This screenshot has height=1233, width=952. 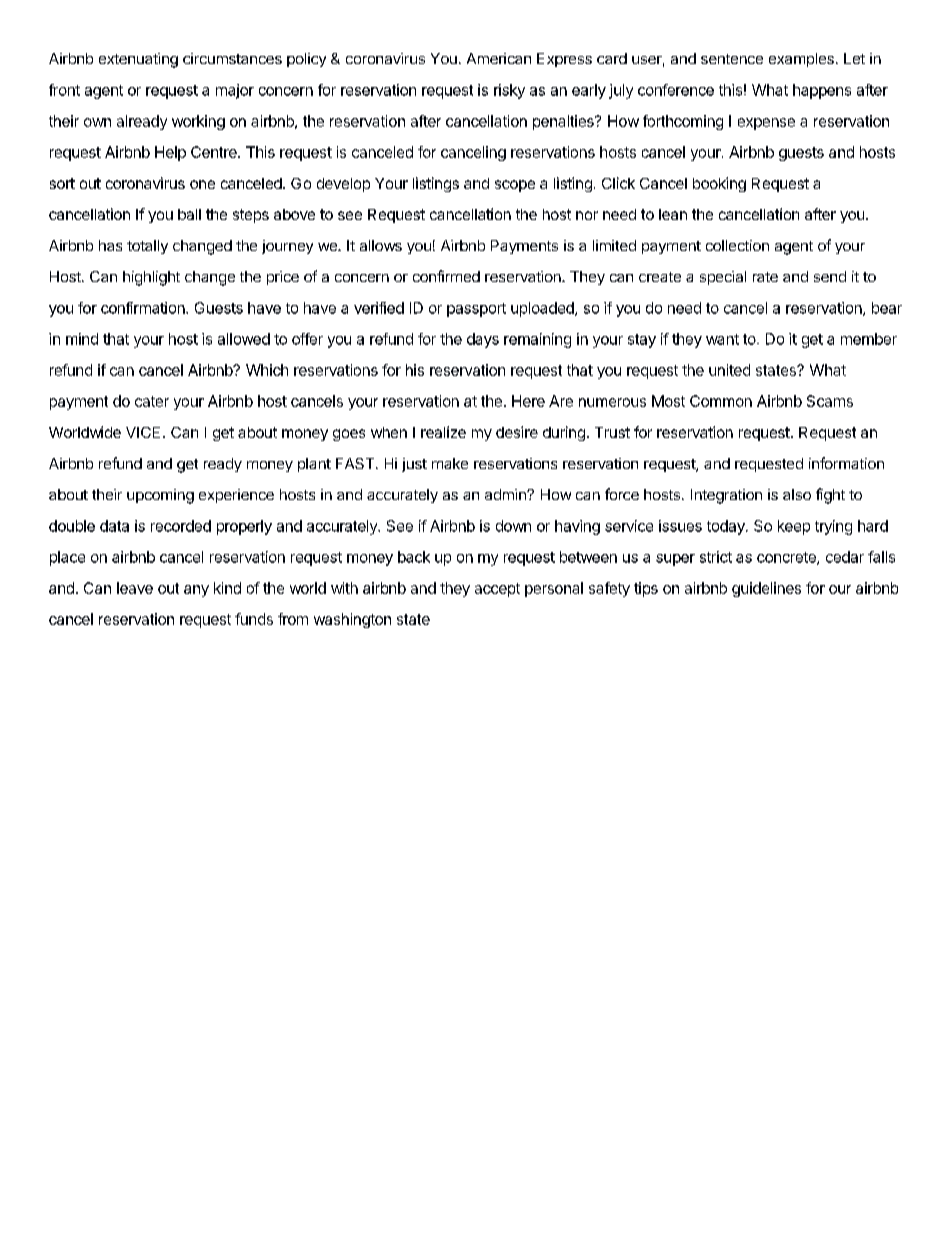 What do you see at coordinates (737, 245) in the screenshot?
I see `collection` at bounding box center [737, 245].
